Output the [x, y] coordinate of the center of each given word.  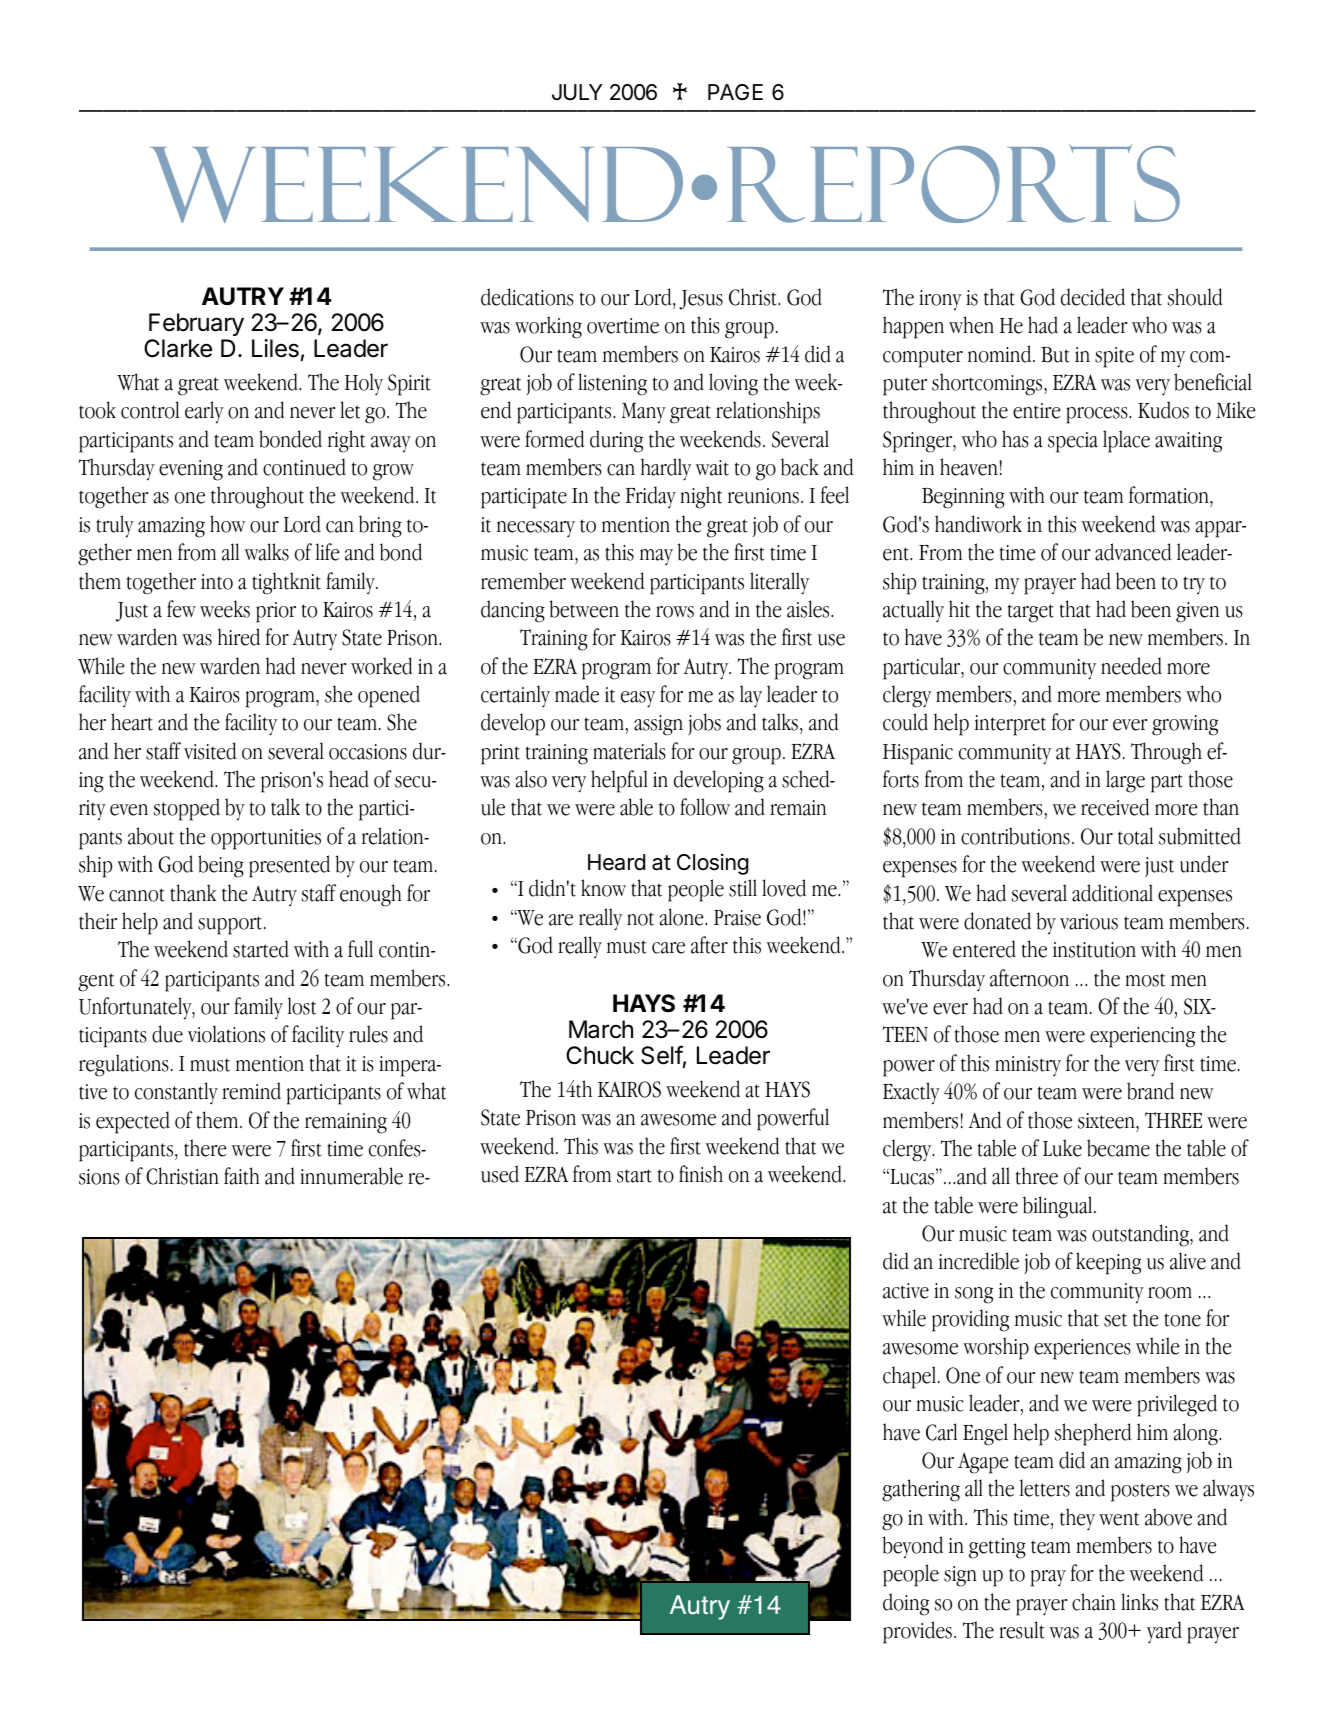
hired [239, 637]
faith [242, 1176]
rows [675, 612]
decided [1093, 297]
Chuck [600, 1055]
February [196, 324]
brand [1150, 1091]
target [1031, 613]
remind [251, 1091]
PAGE [735, 92]
